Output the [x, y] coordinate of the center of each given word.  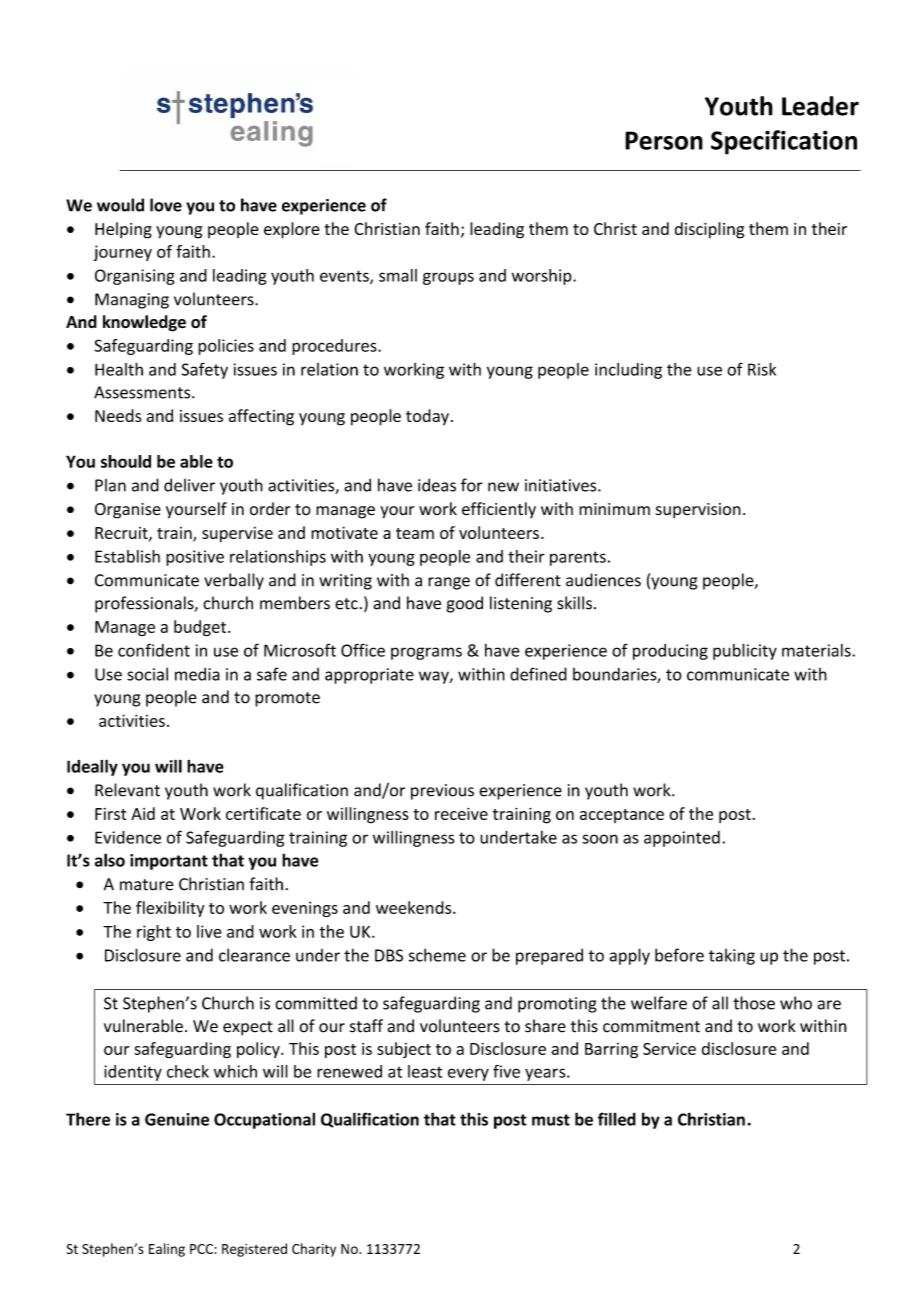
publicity [745, 651]
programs [426, 653]
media [197, 674]
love [166, 205]
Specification [784, 142]
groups [448, 278]
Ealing [167, 1250]
